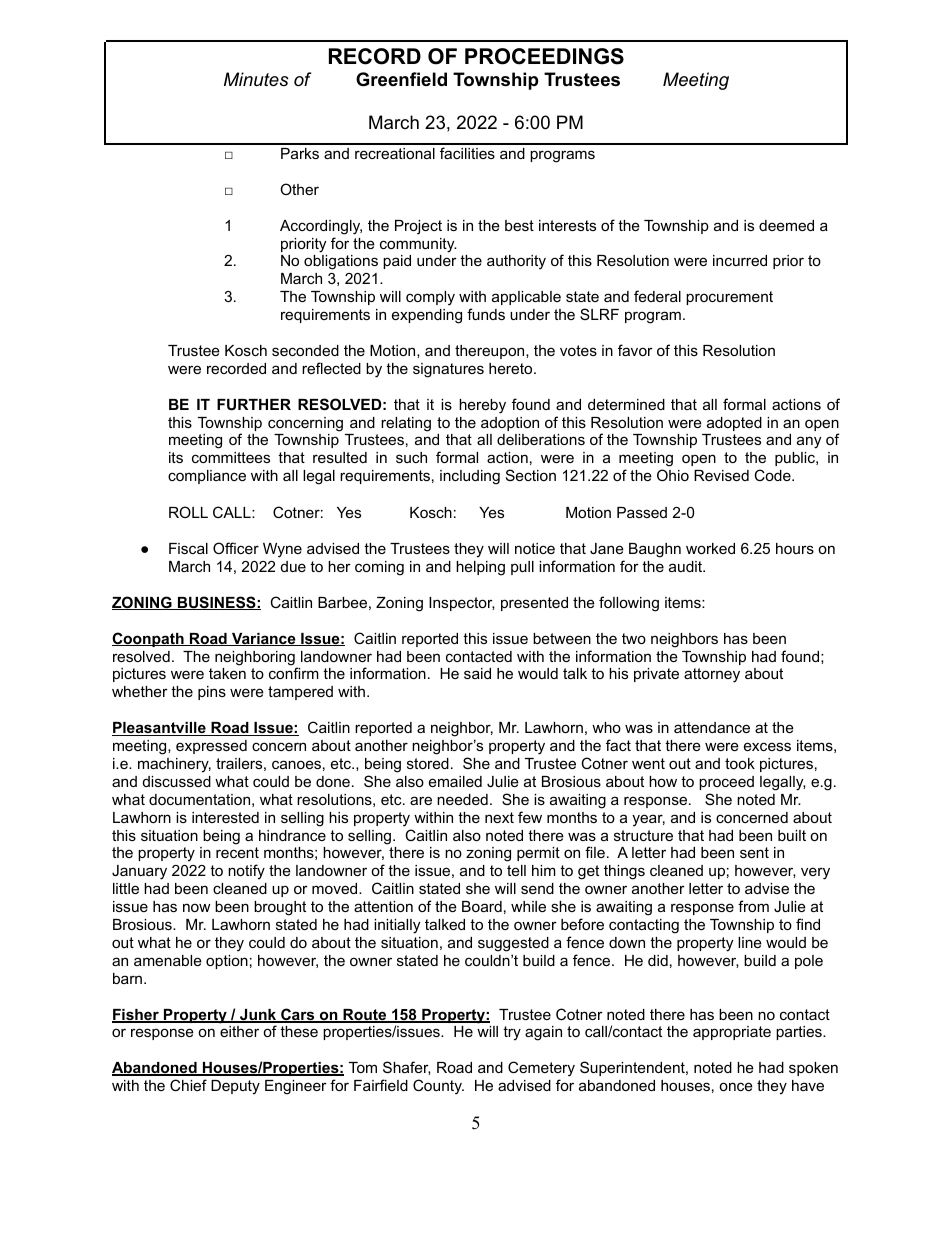 The width and height of the screenshot is (952, 1233). I want to click on facilities, so click(467, 153).
